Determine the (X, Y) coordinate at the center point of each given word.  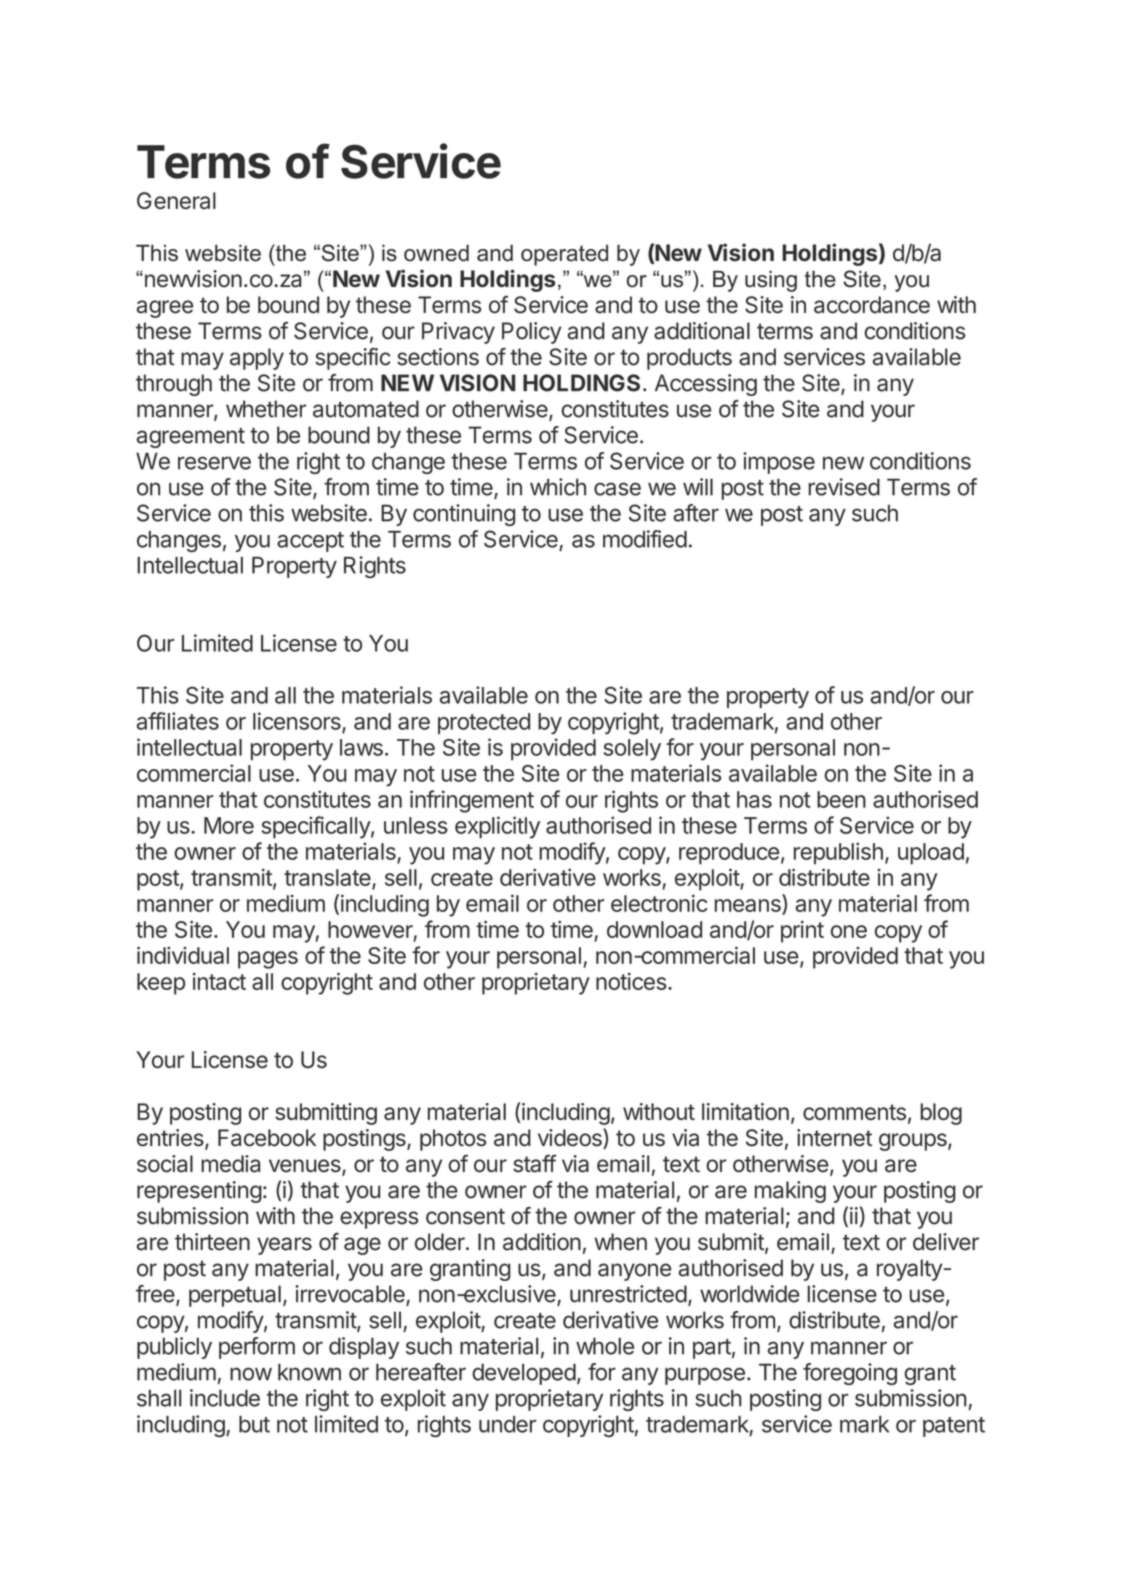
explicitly (497, 827)
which (558, 487)
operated (564, 255)
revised (844, 487)
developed (524, 1374)
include (225, 1398)
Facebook (267, 1138)
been (841, 799)
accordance (872, 305)
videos (571, 1138)
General (176, 200)
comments (854, 1112)
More (229, 825)
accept (310, 542)
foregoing (850, 1374)
